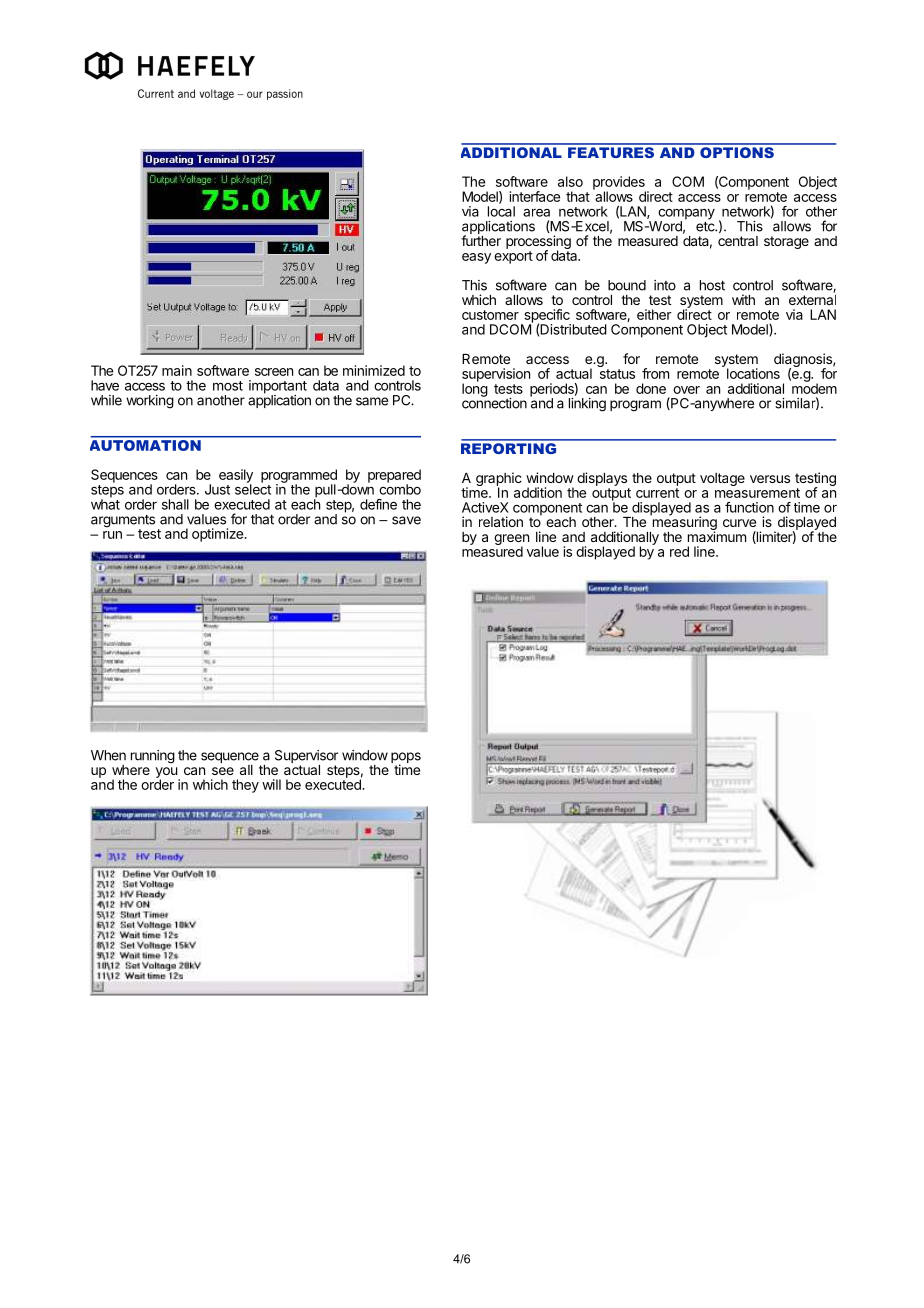  What do you see at coordinates (685, 215) in the screenshot?
I see `company` at bounding box center [685, 215].
